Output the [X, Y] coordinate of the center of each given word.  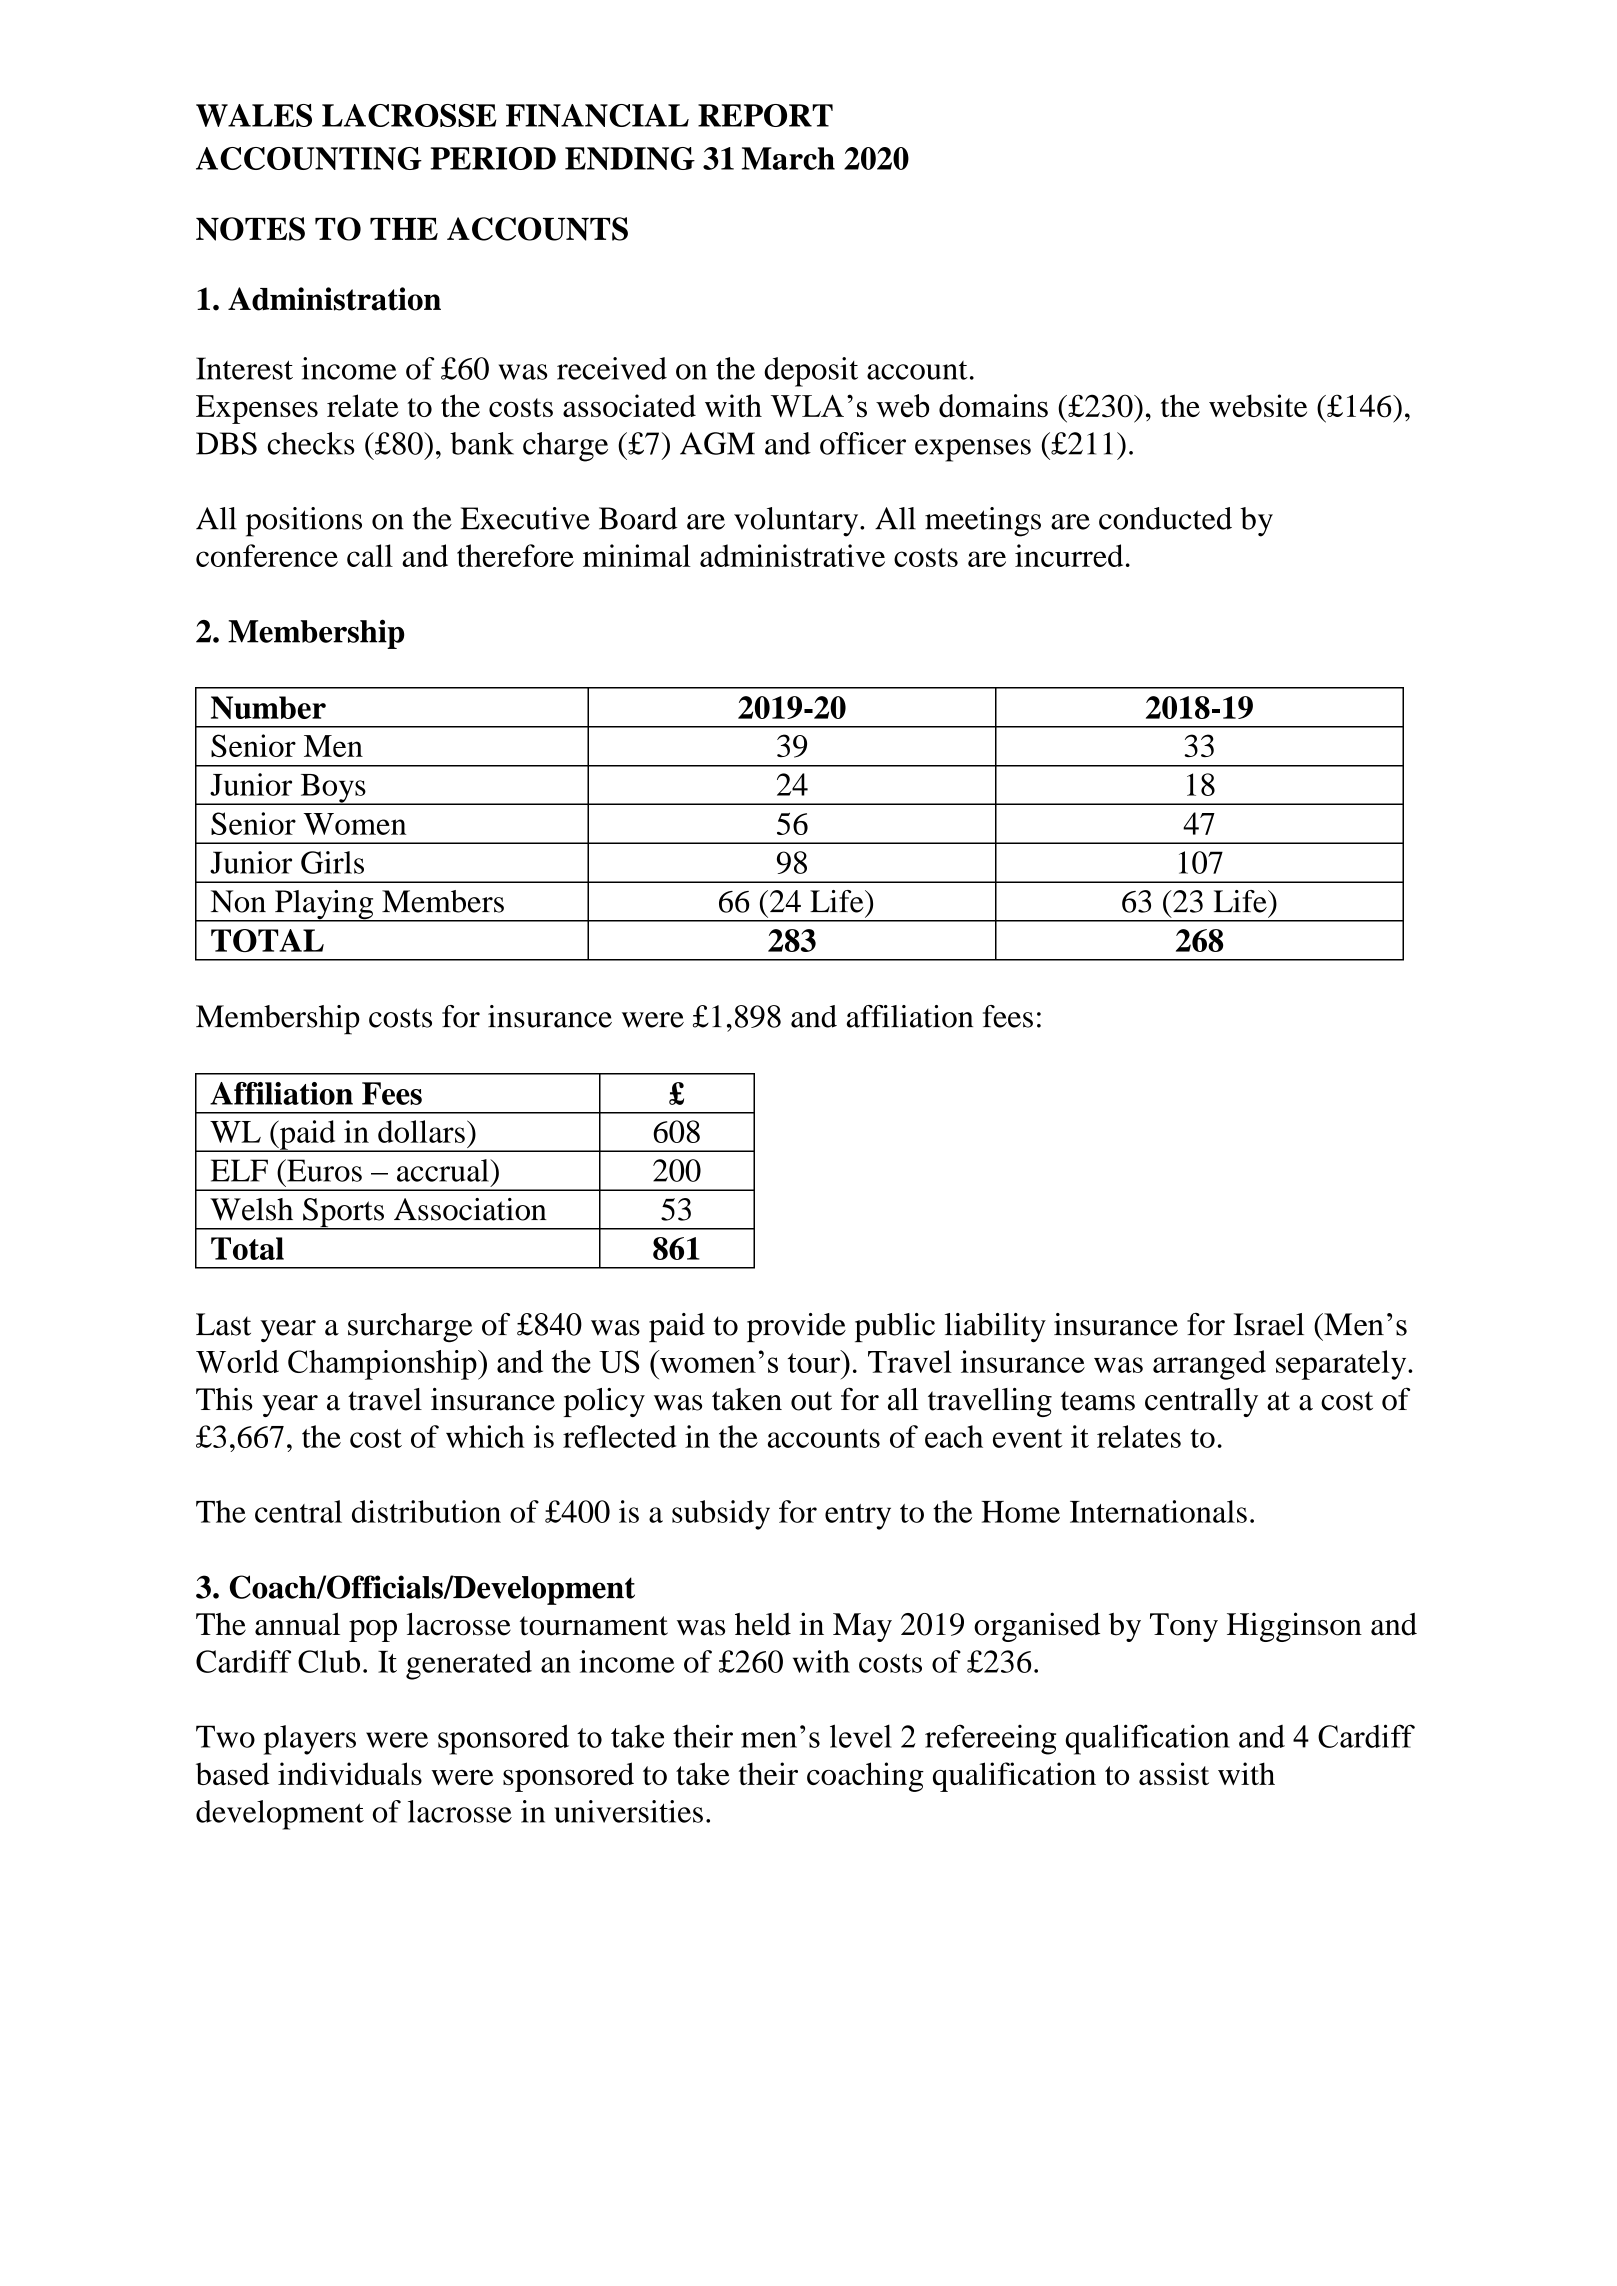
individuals [350, 1773]
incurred [1069, 555]
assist [1174, 1773]
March [788, 158]
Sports [343, 1214]
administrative [792, 555]
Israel [1269, 1324]
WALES [254, 115]
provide [796, 1327]
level [861, 1736]
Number [268, 707]
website [1258, 405]
